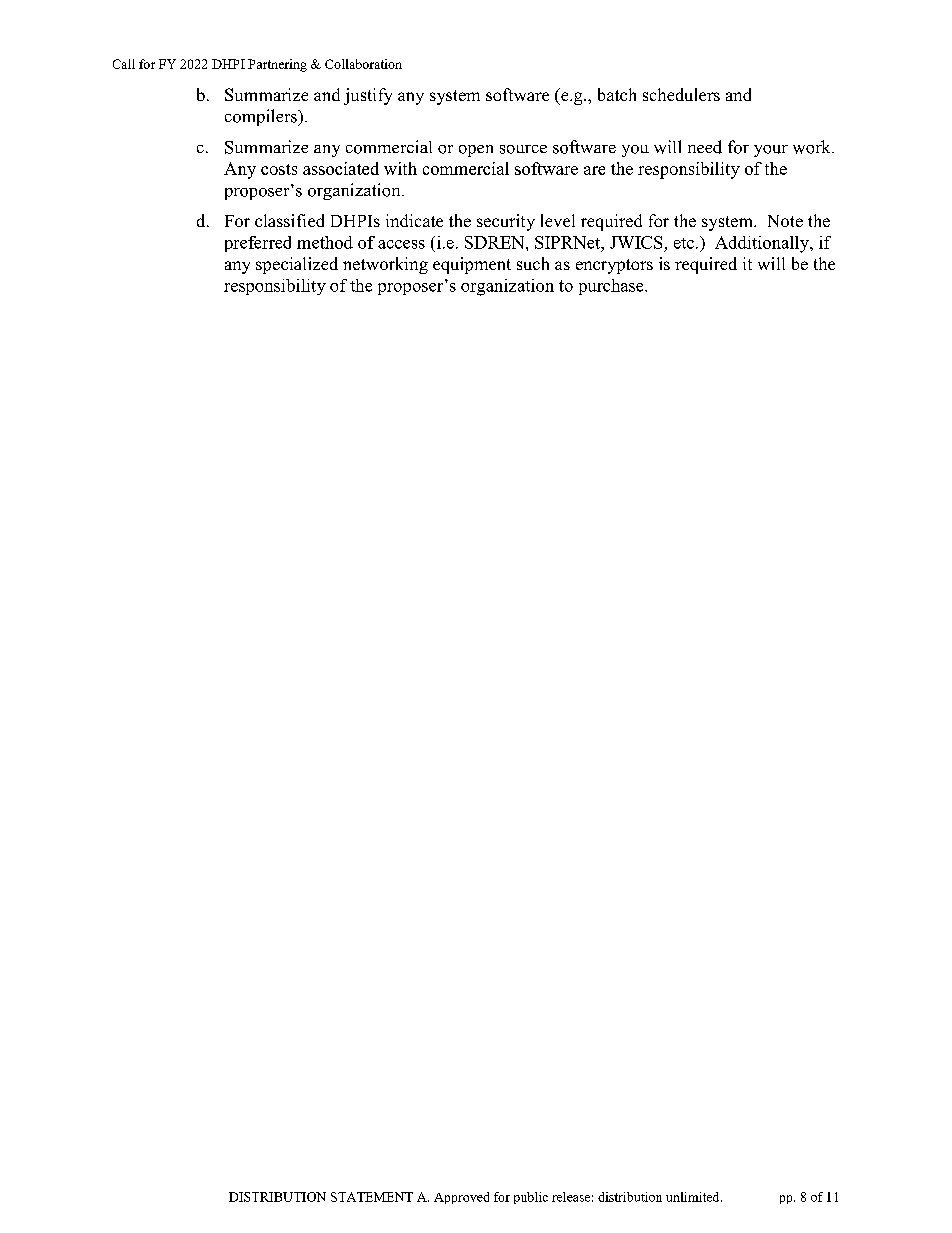  What do you see at coordinates (472, 265) in the screenshot?
I see `equipment` at bounding box center [472, 265].
